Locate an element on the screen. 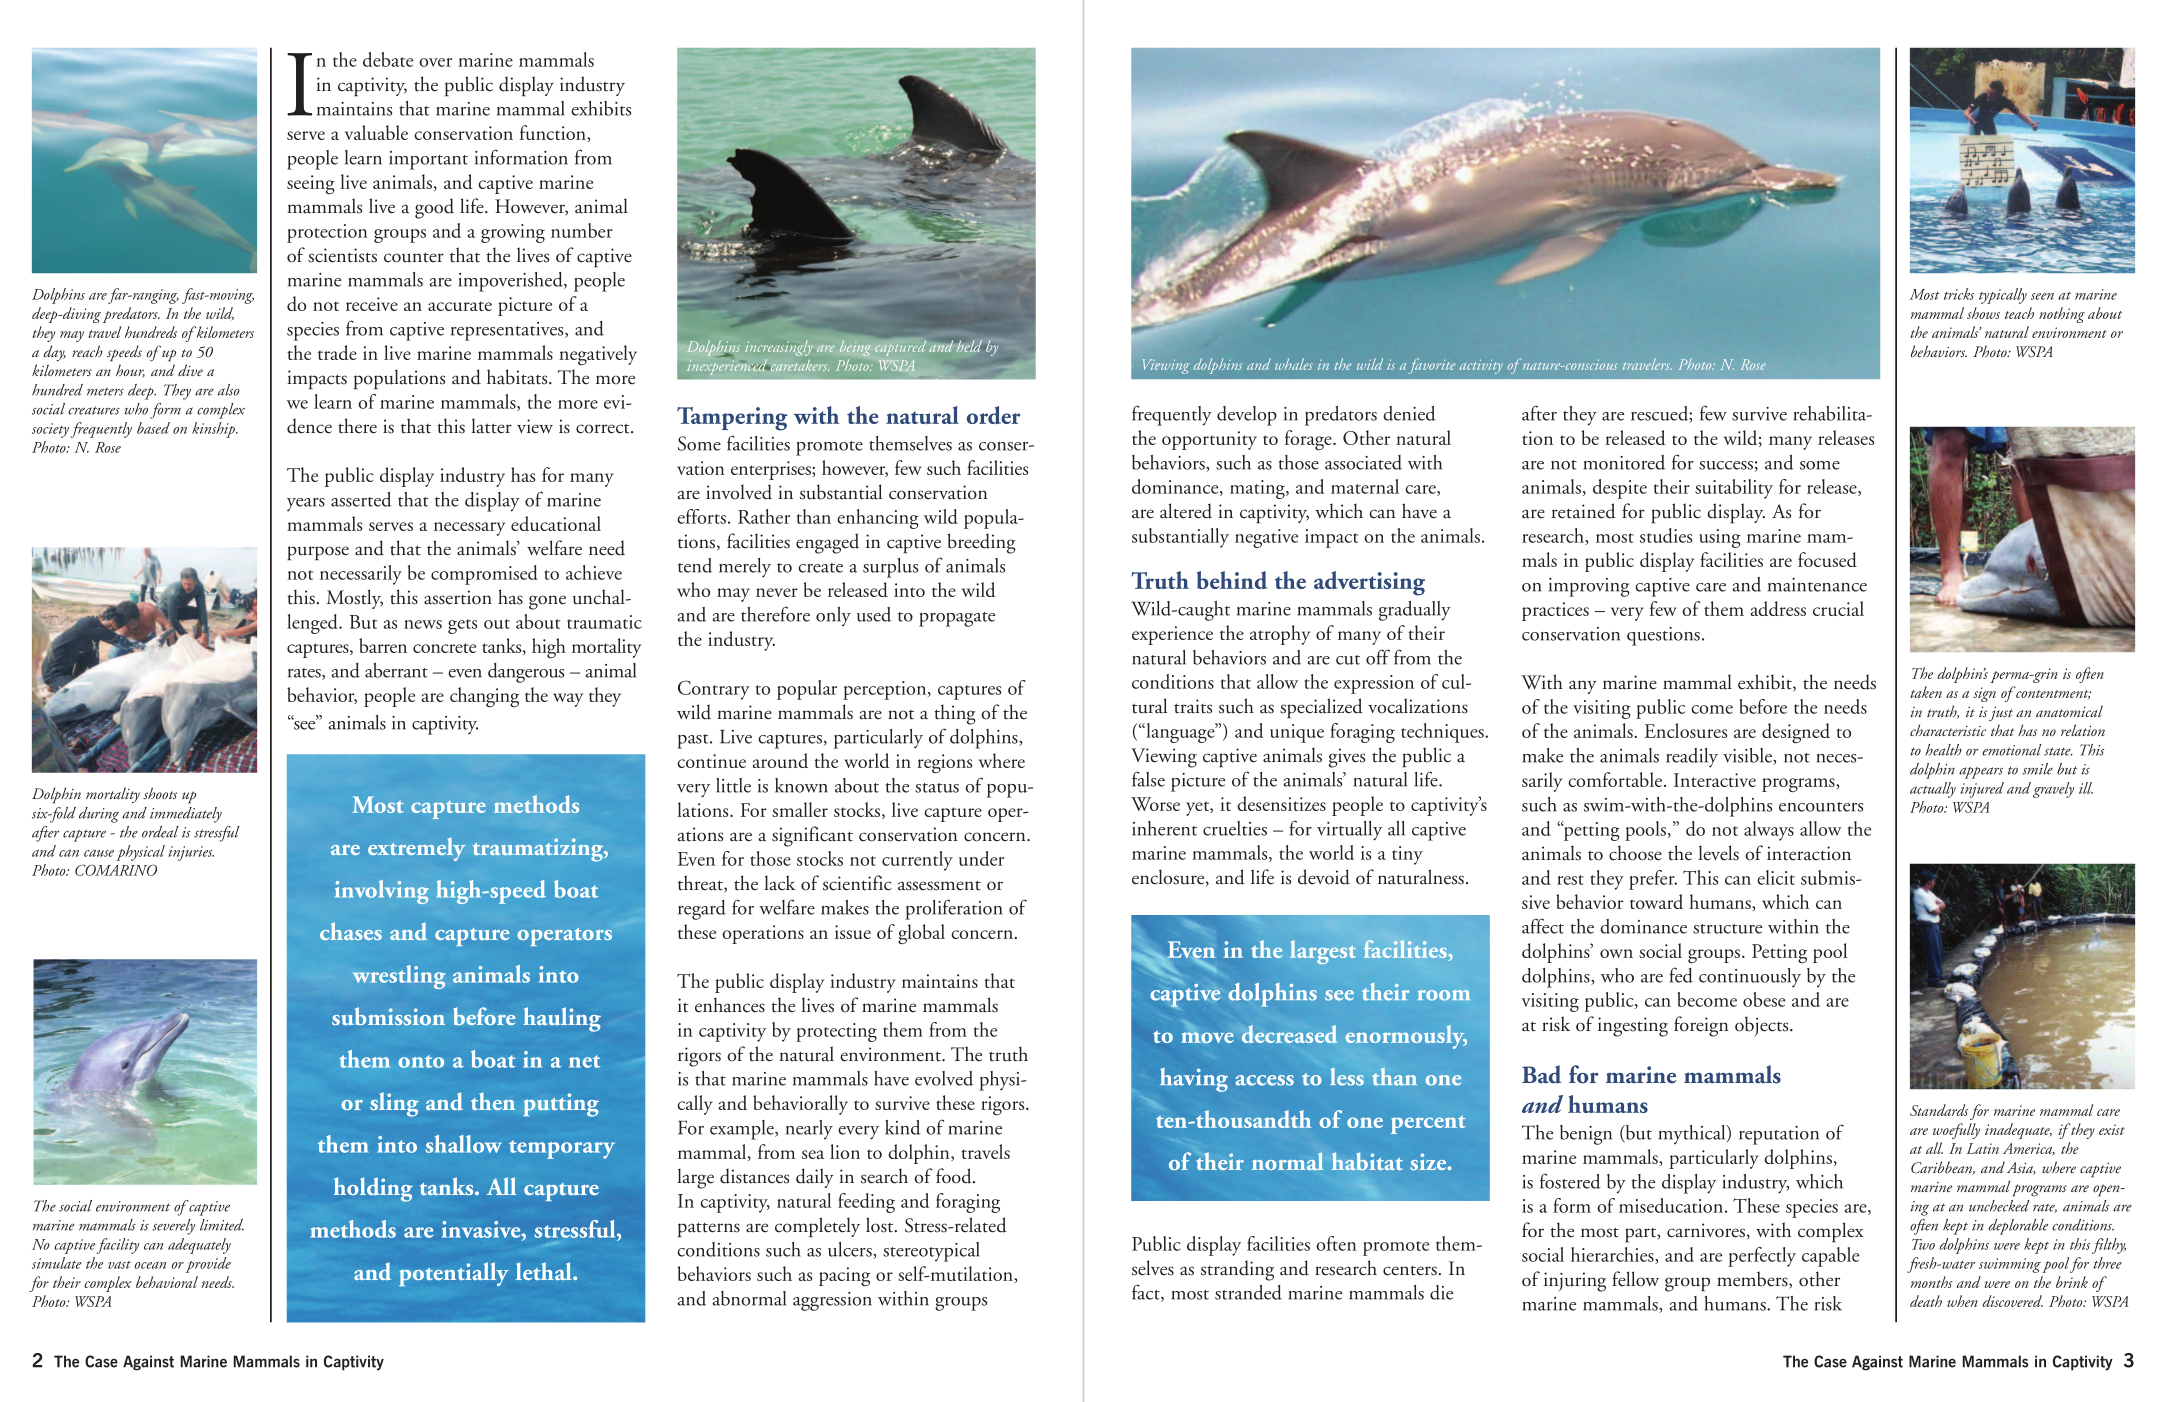  provide is located at coordinates (208, 1265).
